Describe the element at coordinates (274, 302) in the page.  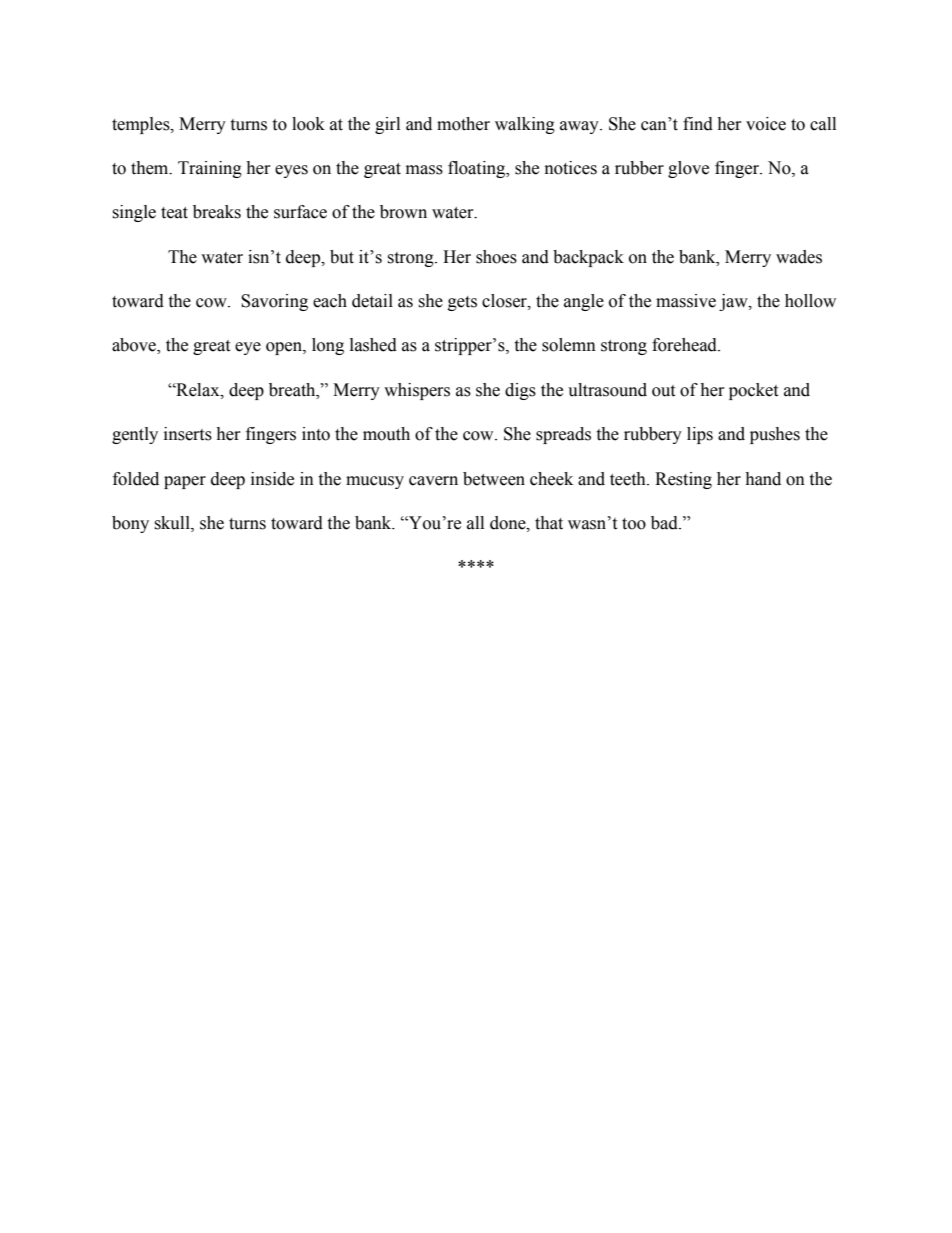
I see `Savoring` at that location.
